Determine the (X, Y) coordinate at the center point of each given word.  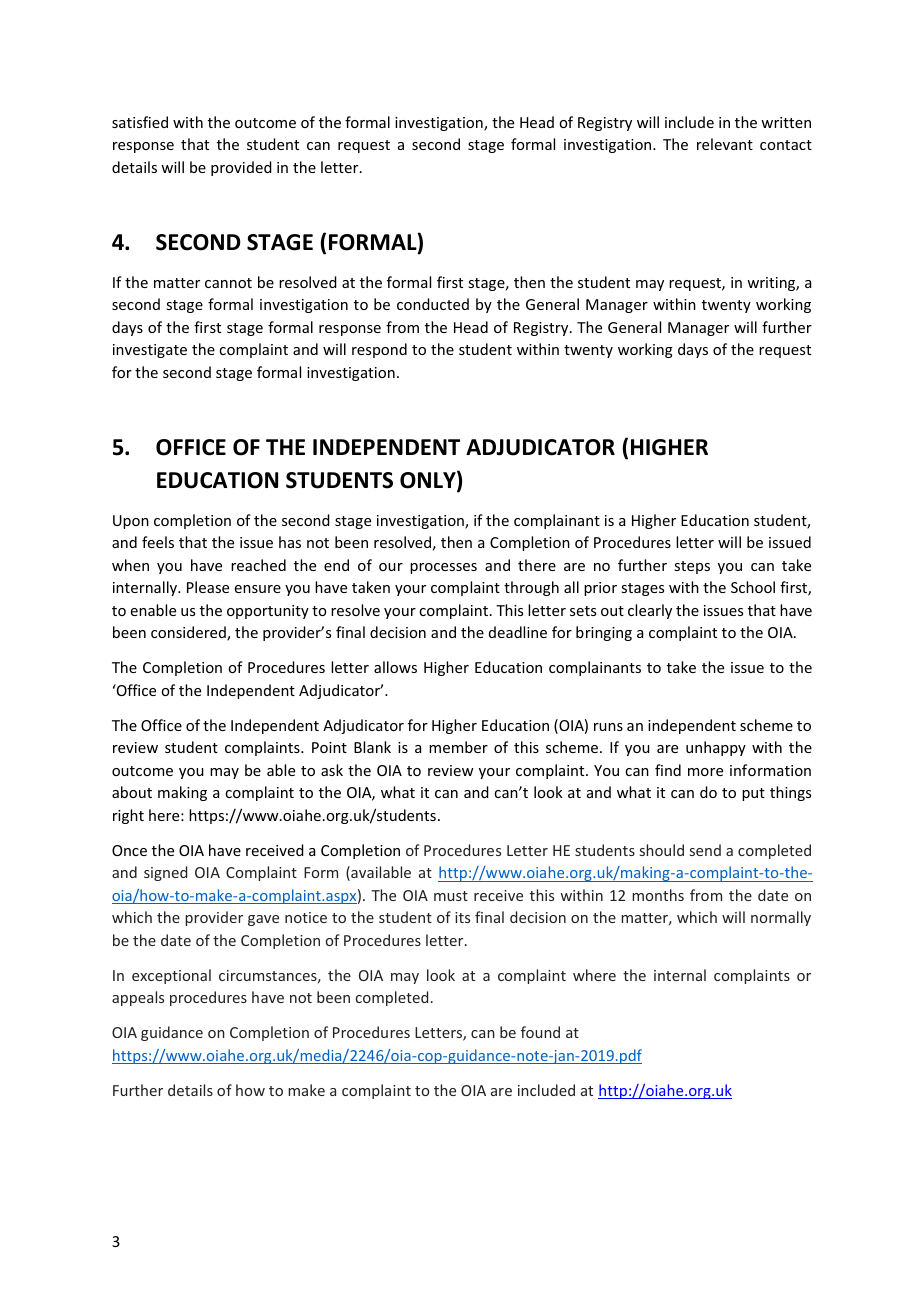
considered (189, 633)
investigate (150, 351)
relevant (725, 144)
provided (241, 168)
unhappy (716, 748)
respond (379, 350)
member (458, 747)
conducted (433, 304)
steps (692, 567)
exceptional (171, 976)
